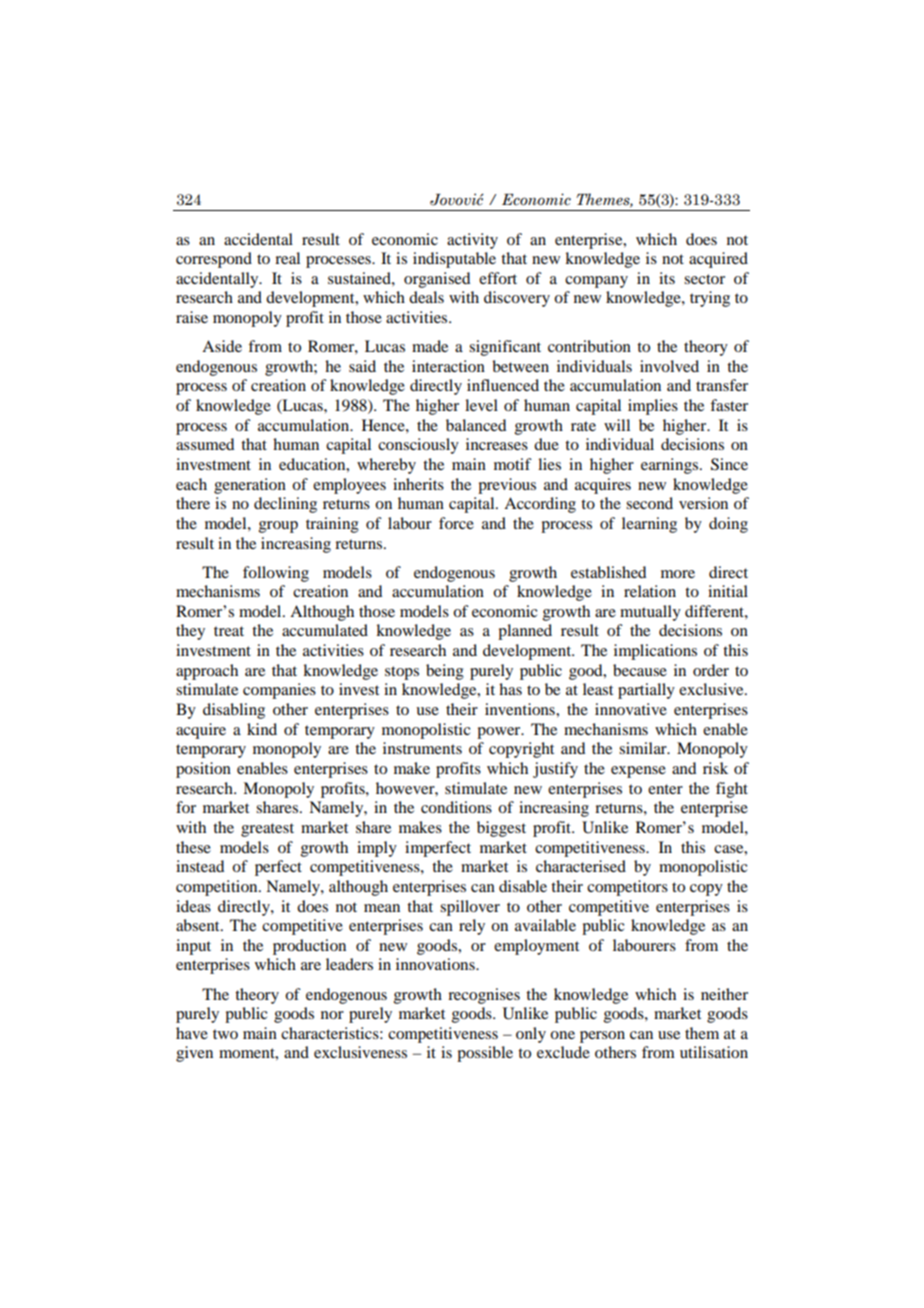 This image has height=1308, width=924. I want to click on implications, so click(655, 652).
